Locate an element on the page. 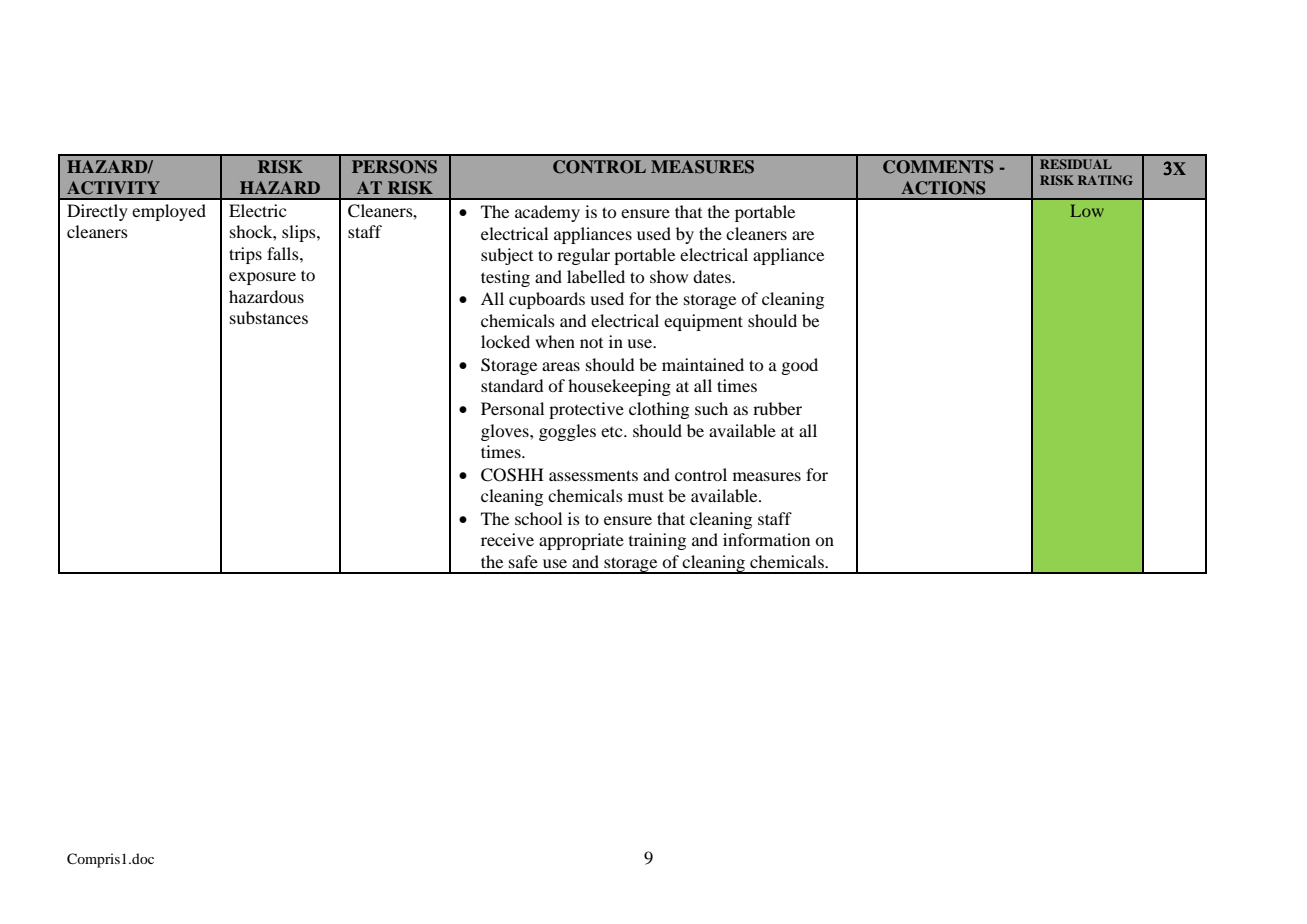  substances is located at coordinates (269, 317).
